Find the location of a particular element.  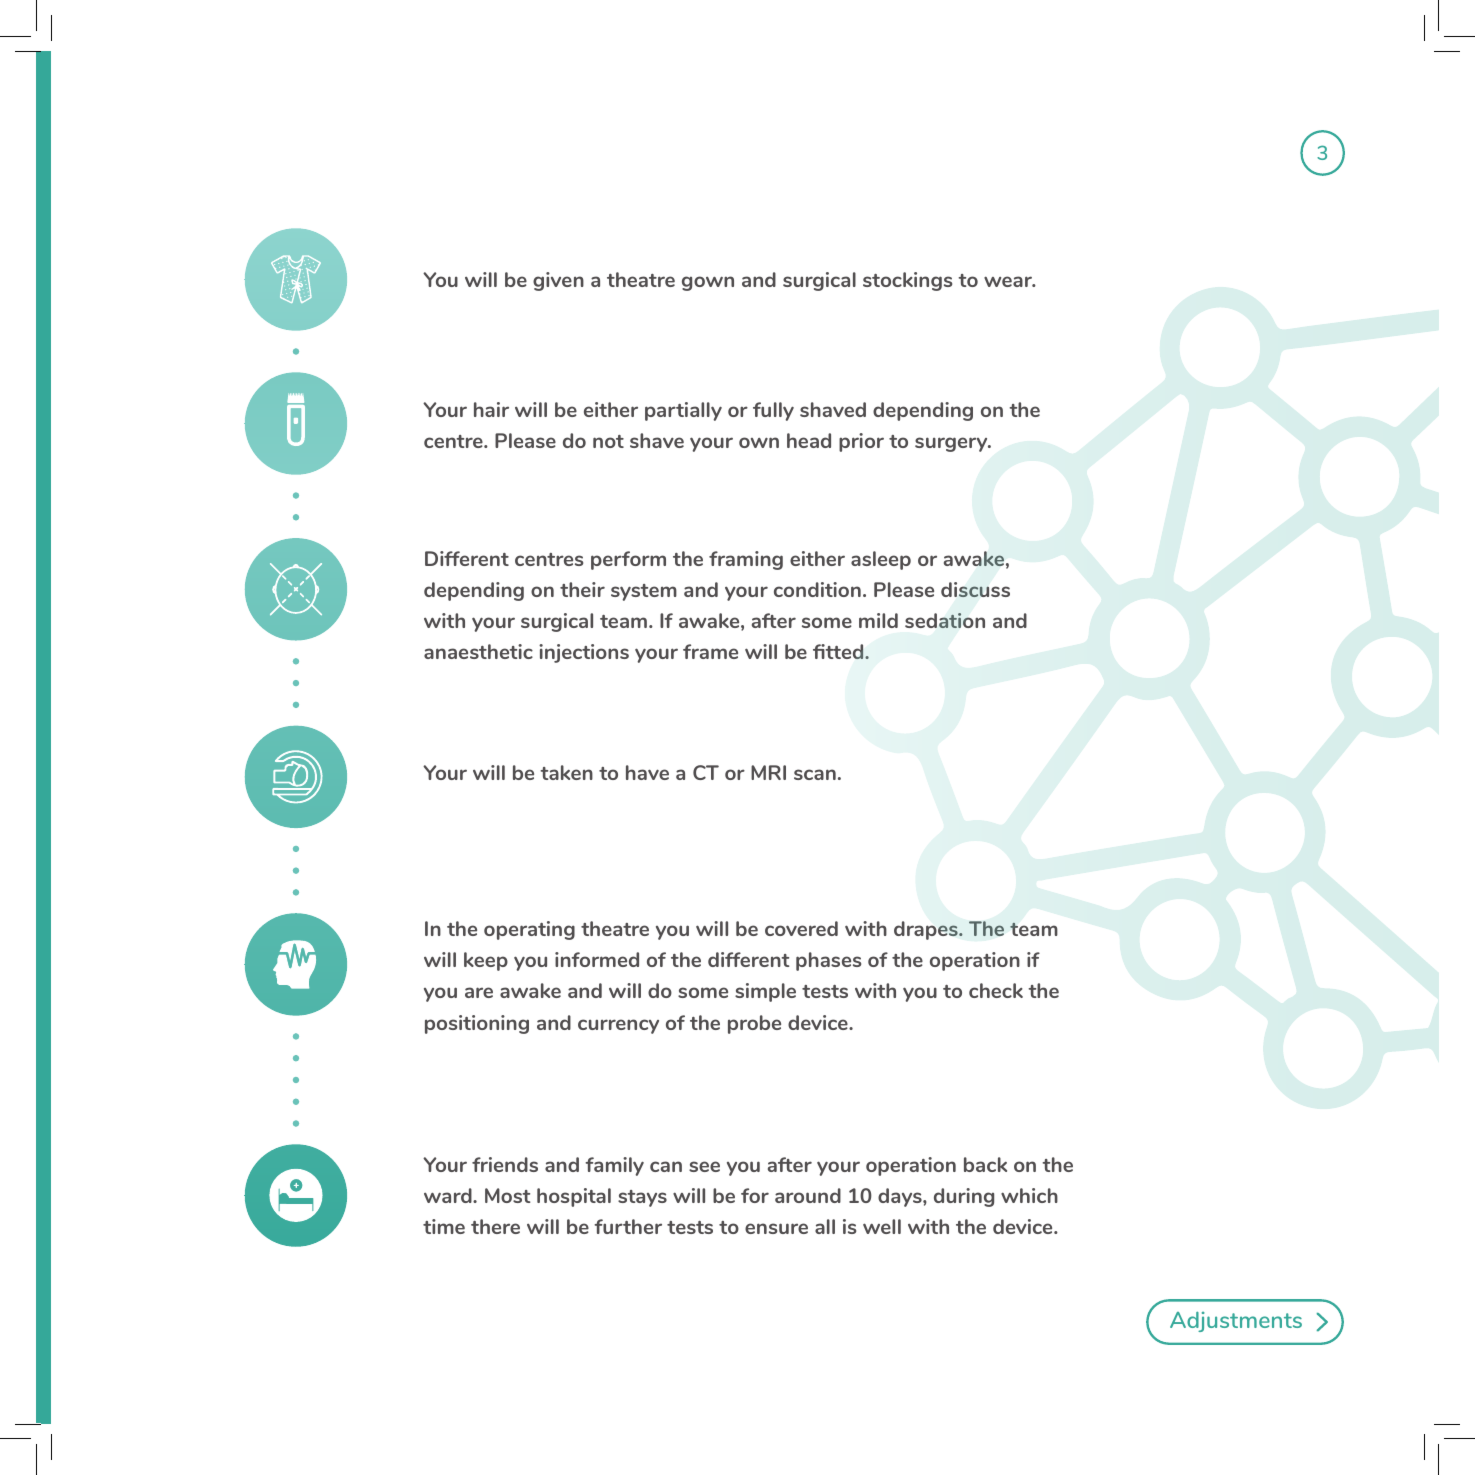

taken is located at coordinates (566, 772).
